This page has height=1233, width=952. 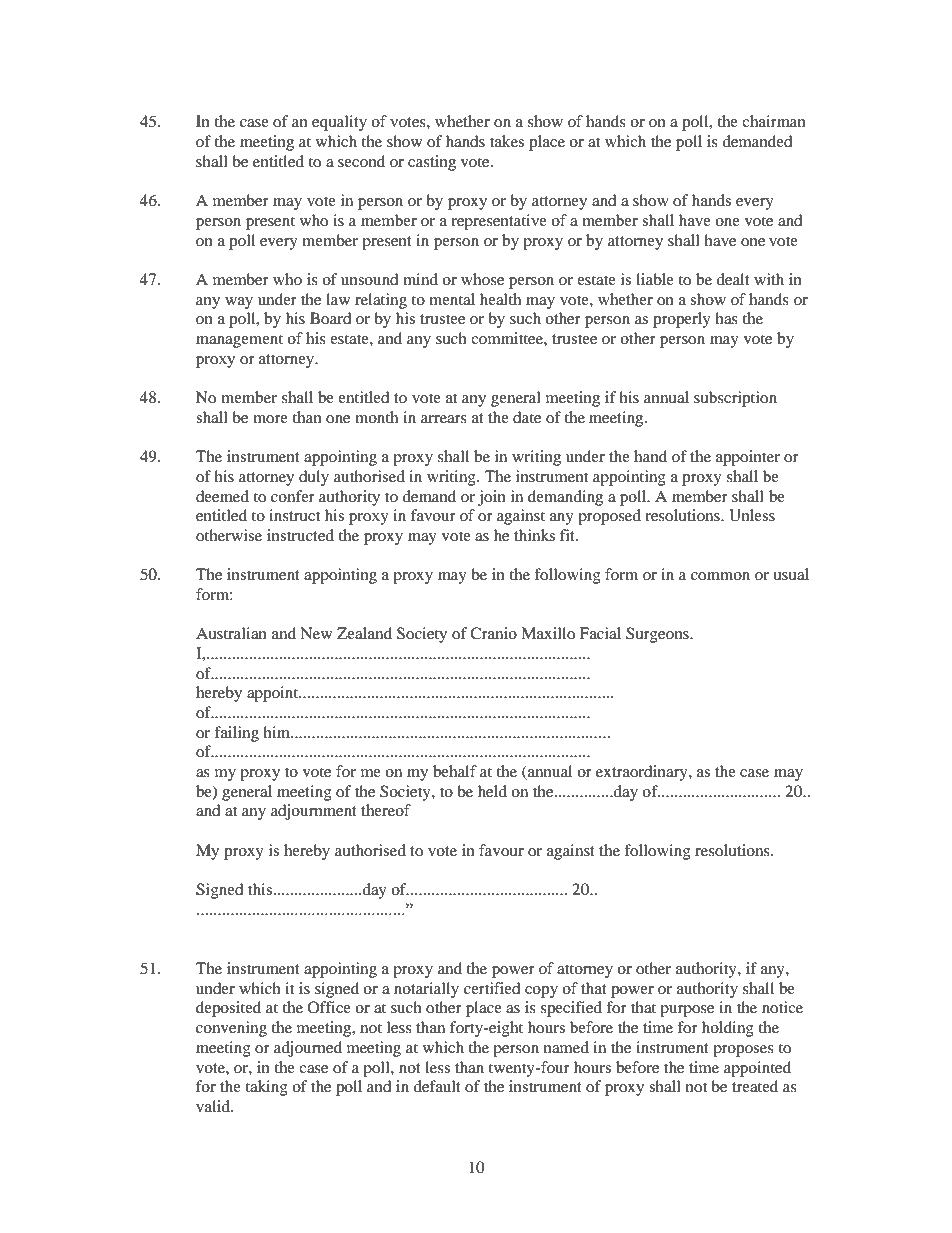 I want to click on common, so click(x=720, y=576).
